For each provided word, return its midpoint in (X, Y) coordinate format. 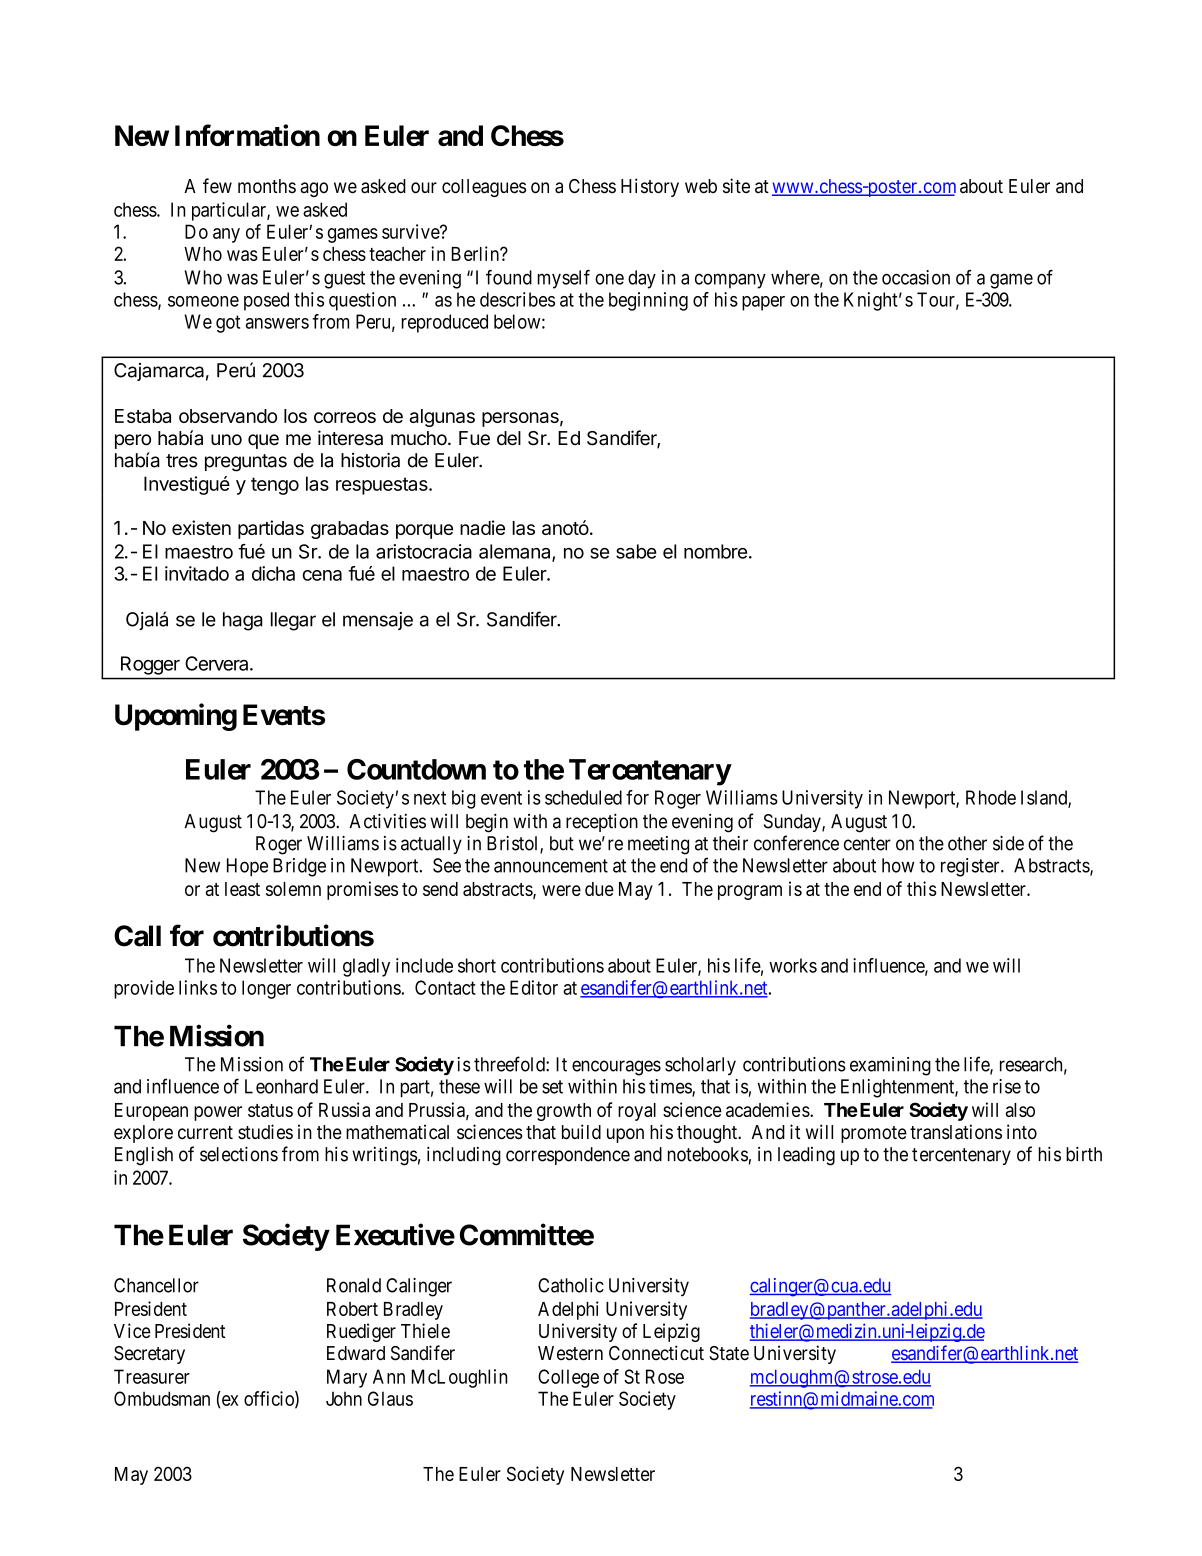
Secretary (149, 1355)
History (650, 187)
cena (322, 575)
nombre (715, 551)
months (267, 186)
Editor (534, 987)
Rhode (991, 797)
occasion (916, 277)
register (971, 867)
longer (266, 989)
